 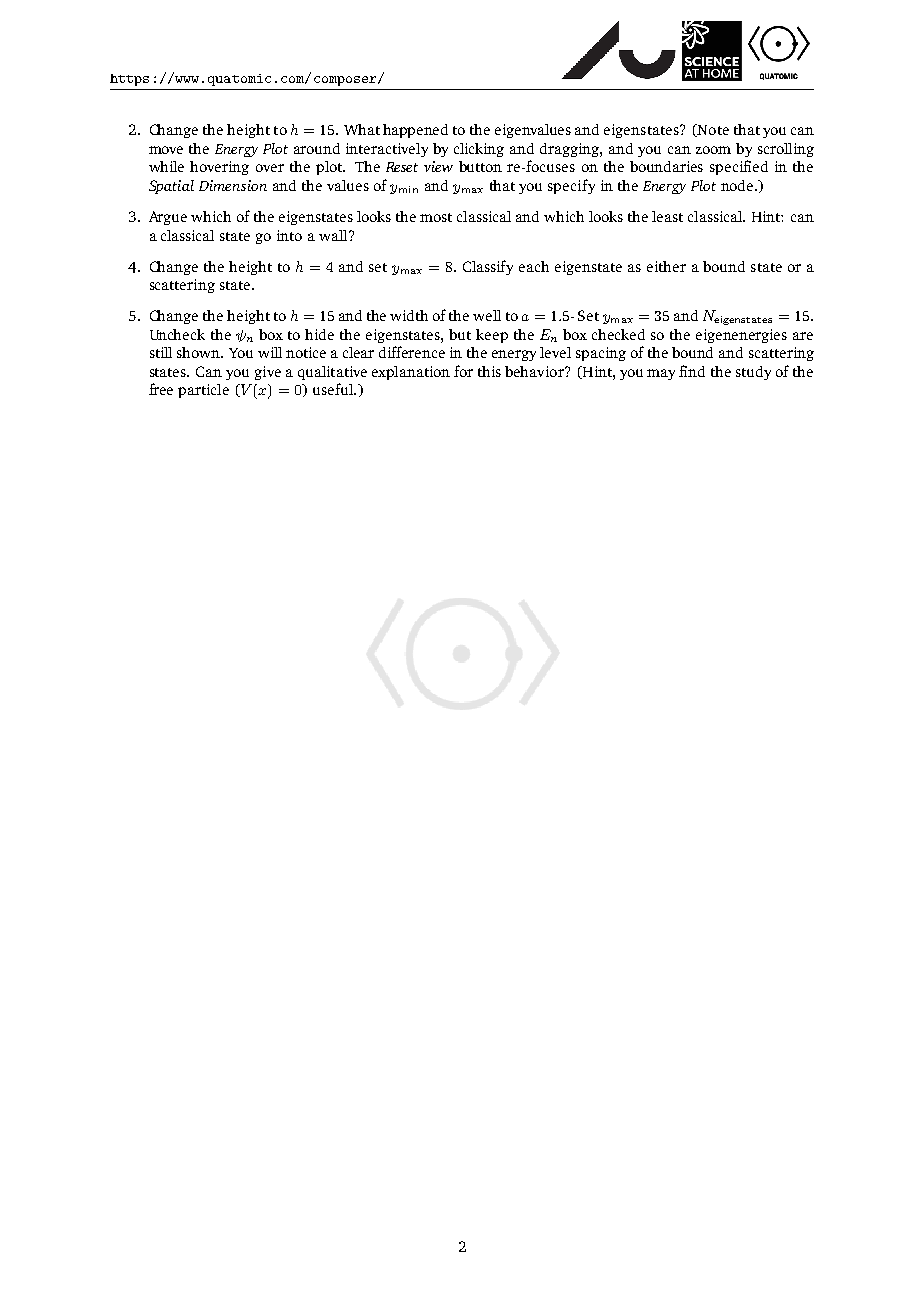 I want to click on clicking, so click(x=479, y=150).
